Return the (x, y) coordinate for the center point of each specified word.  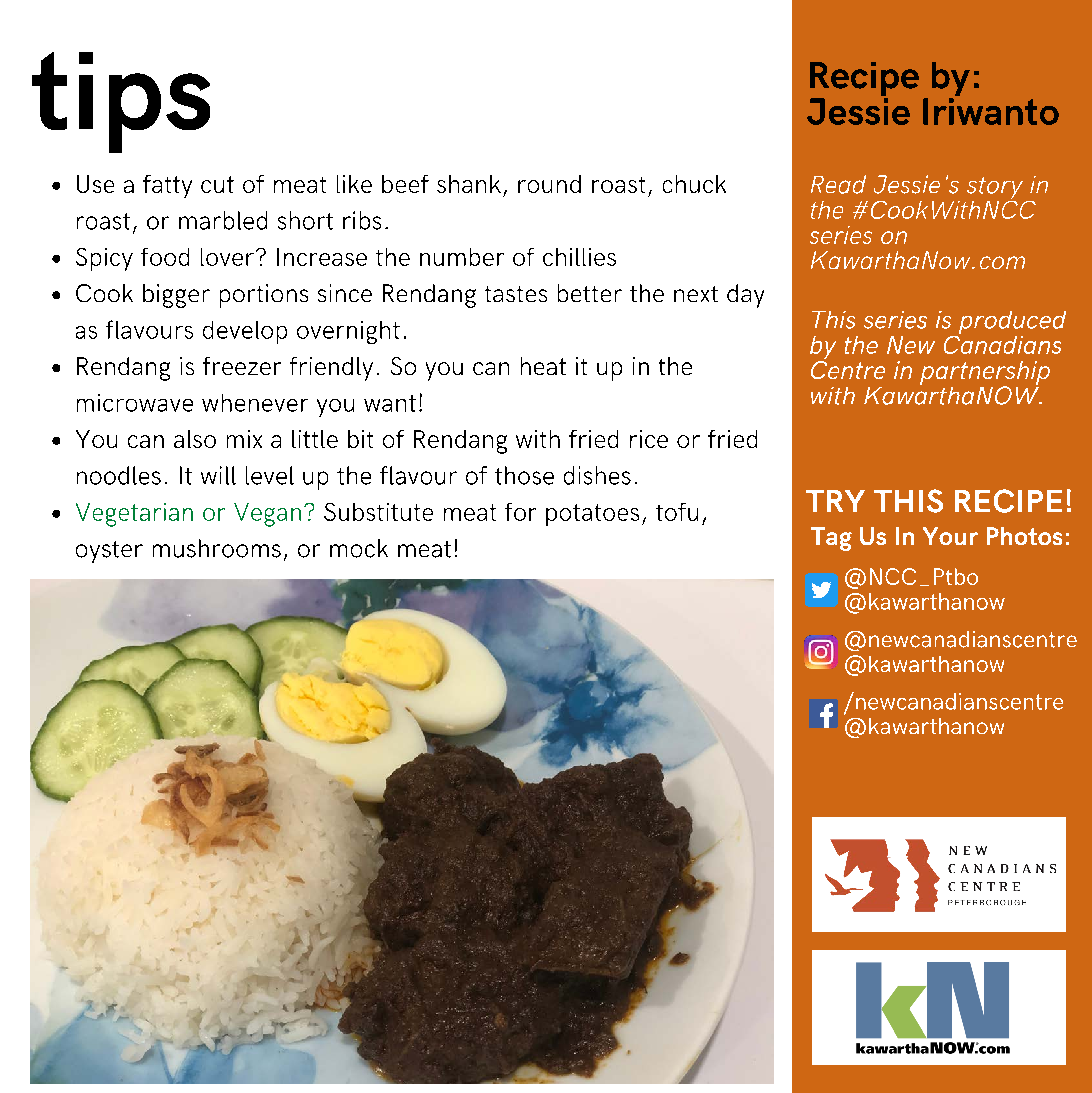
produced (1012, 322)
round (549, 184)
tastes (516, 294)
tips (121, 102)
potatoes (592, 515)
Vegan (267, 515)
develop (245, 332)
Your (950, 536)
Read (838, 184)
